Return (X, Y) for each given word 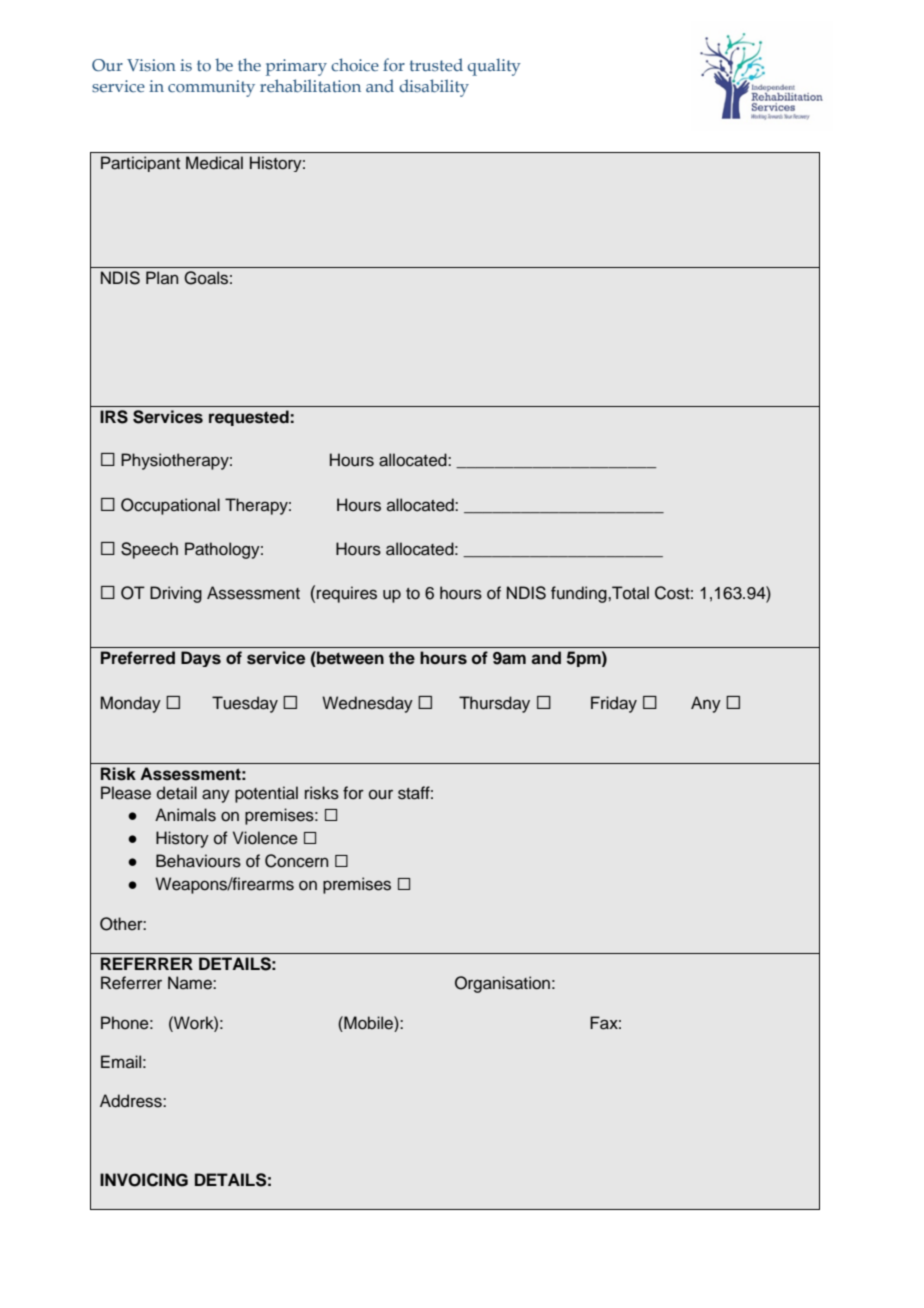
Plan (162, 277)
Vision (151, 65)
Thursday (494, 704)
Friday (614, 704)
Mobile (368, 1023)
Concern (296, 861)
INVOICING (144, 1180)
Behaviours (198, 861)
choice (355, 64)
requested (249, 418)
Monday (131, 704)
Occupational (170, 506)
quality (494, 67)
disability (434, 88)
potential (266, 794)
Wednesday (367, 704)
